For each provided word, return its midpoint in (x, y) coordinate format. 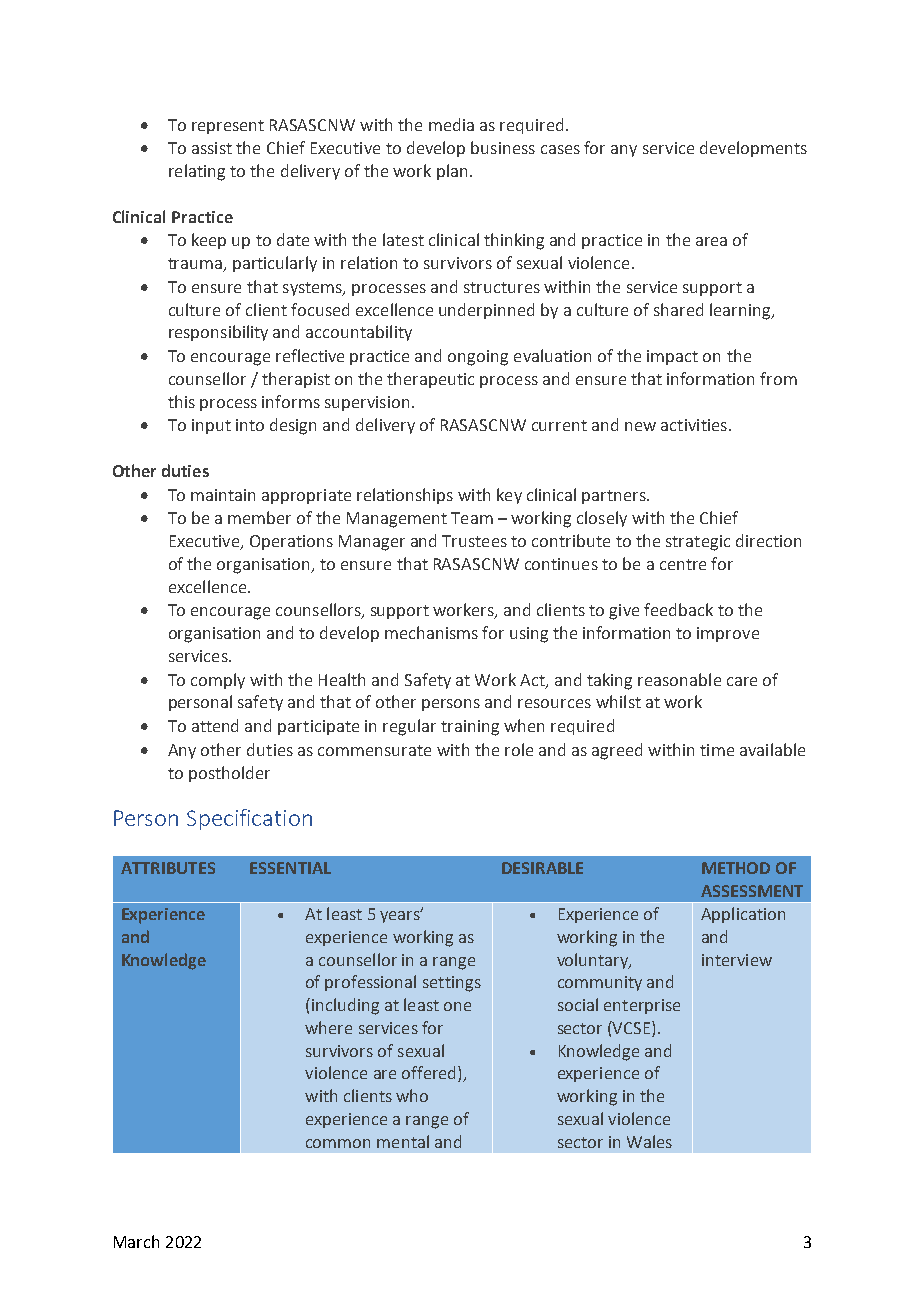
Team (472, 518)
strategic (698, 543)
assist (212, 148)
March (136, 1241)
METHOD (736, 868)
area (711, 241)
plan (452, 172)
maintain (223, 495)
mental (403, 1141)
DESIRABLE (542, 868)
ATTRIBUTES (168, 868)
